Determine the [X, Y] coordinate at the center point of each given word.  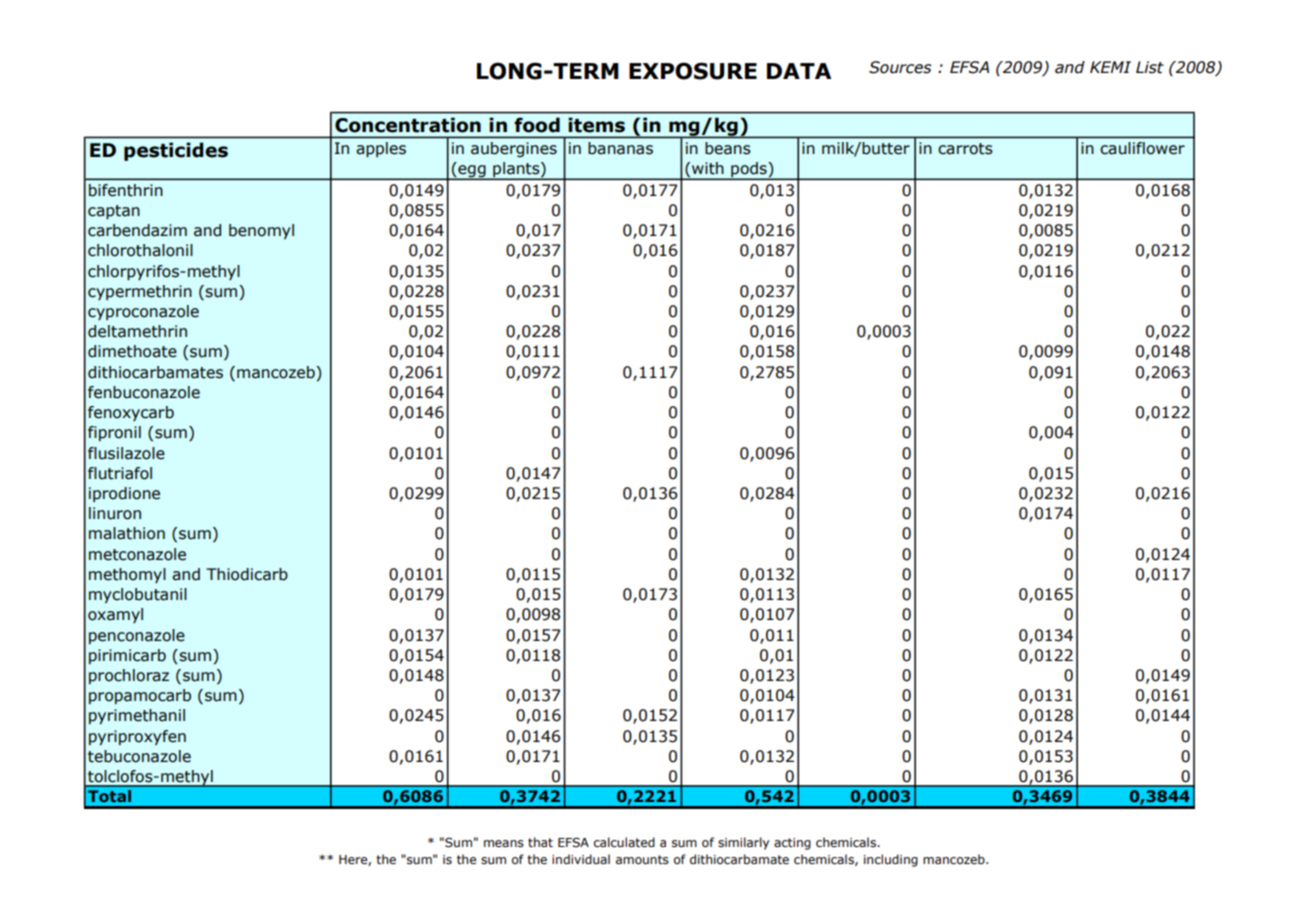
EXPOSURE [693, 71]
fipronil [114, 433]
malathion [127, 533]
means [504, 844]
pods [749, 170]
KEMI [1110, 67]
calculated [624, 842]
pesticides [176, 151]
